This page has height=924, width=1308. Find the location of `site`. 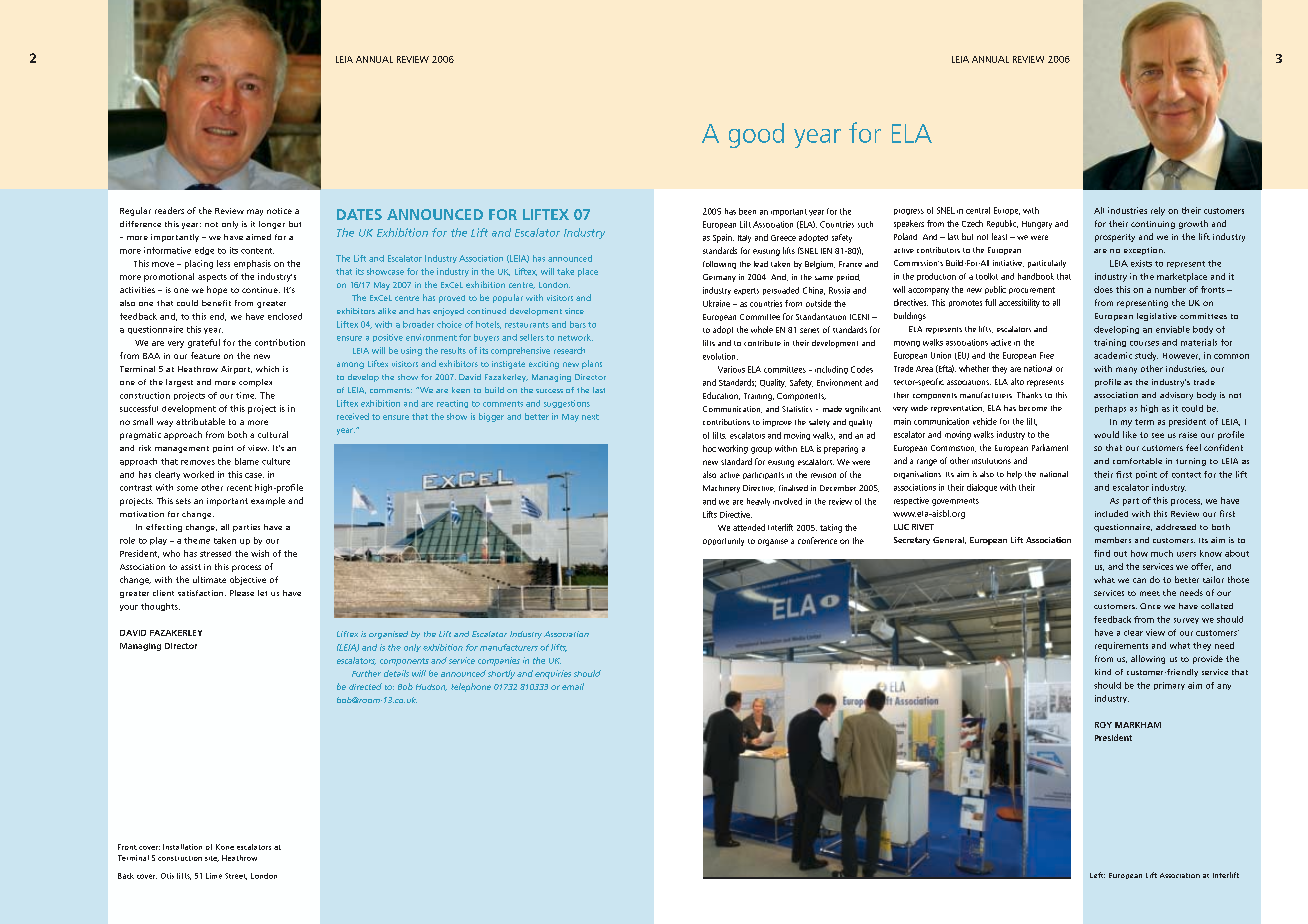

site is located at coordinates (212, 859).
